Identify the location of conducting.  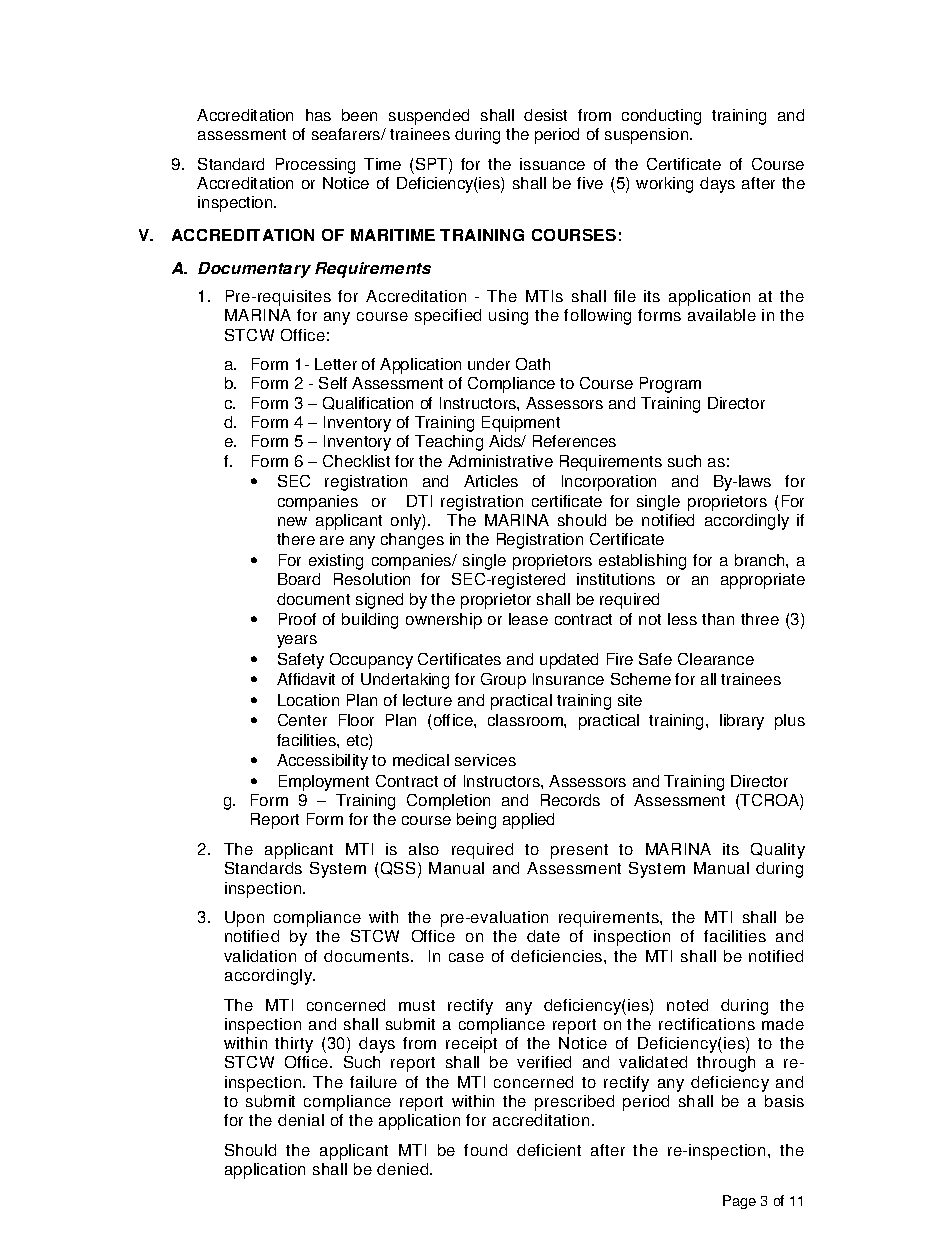
(661, 117).
